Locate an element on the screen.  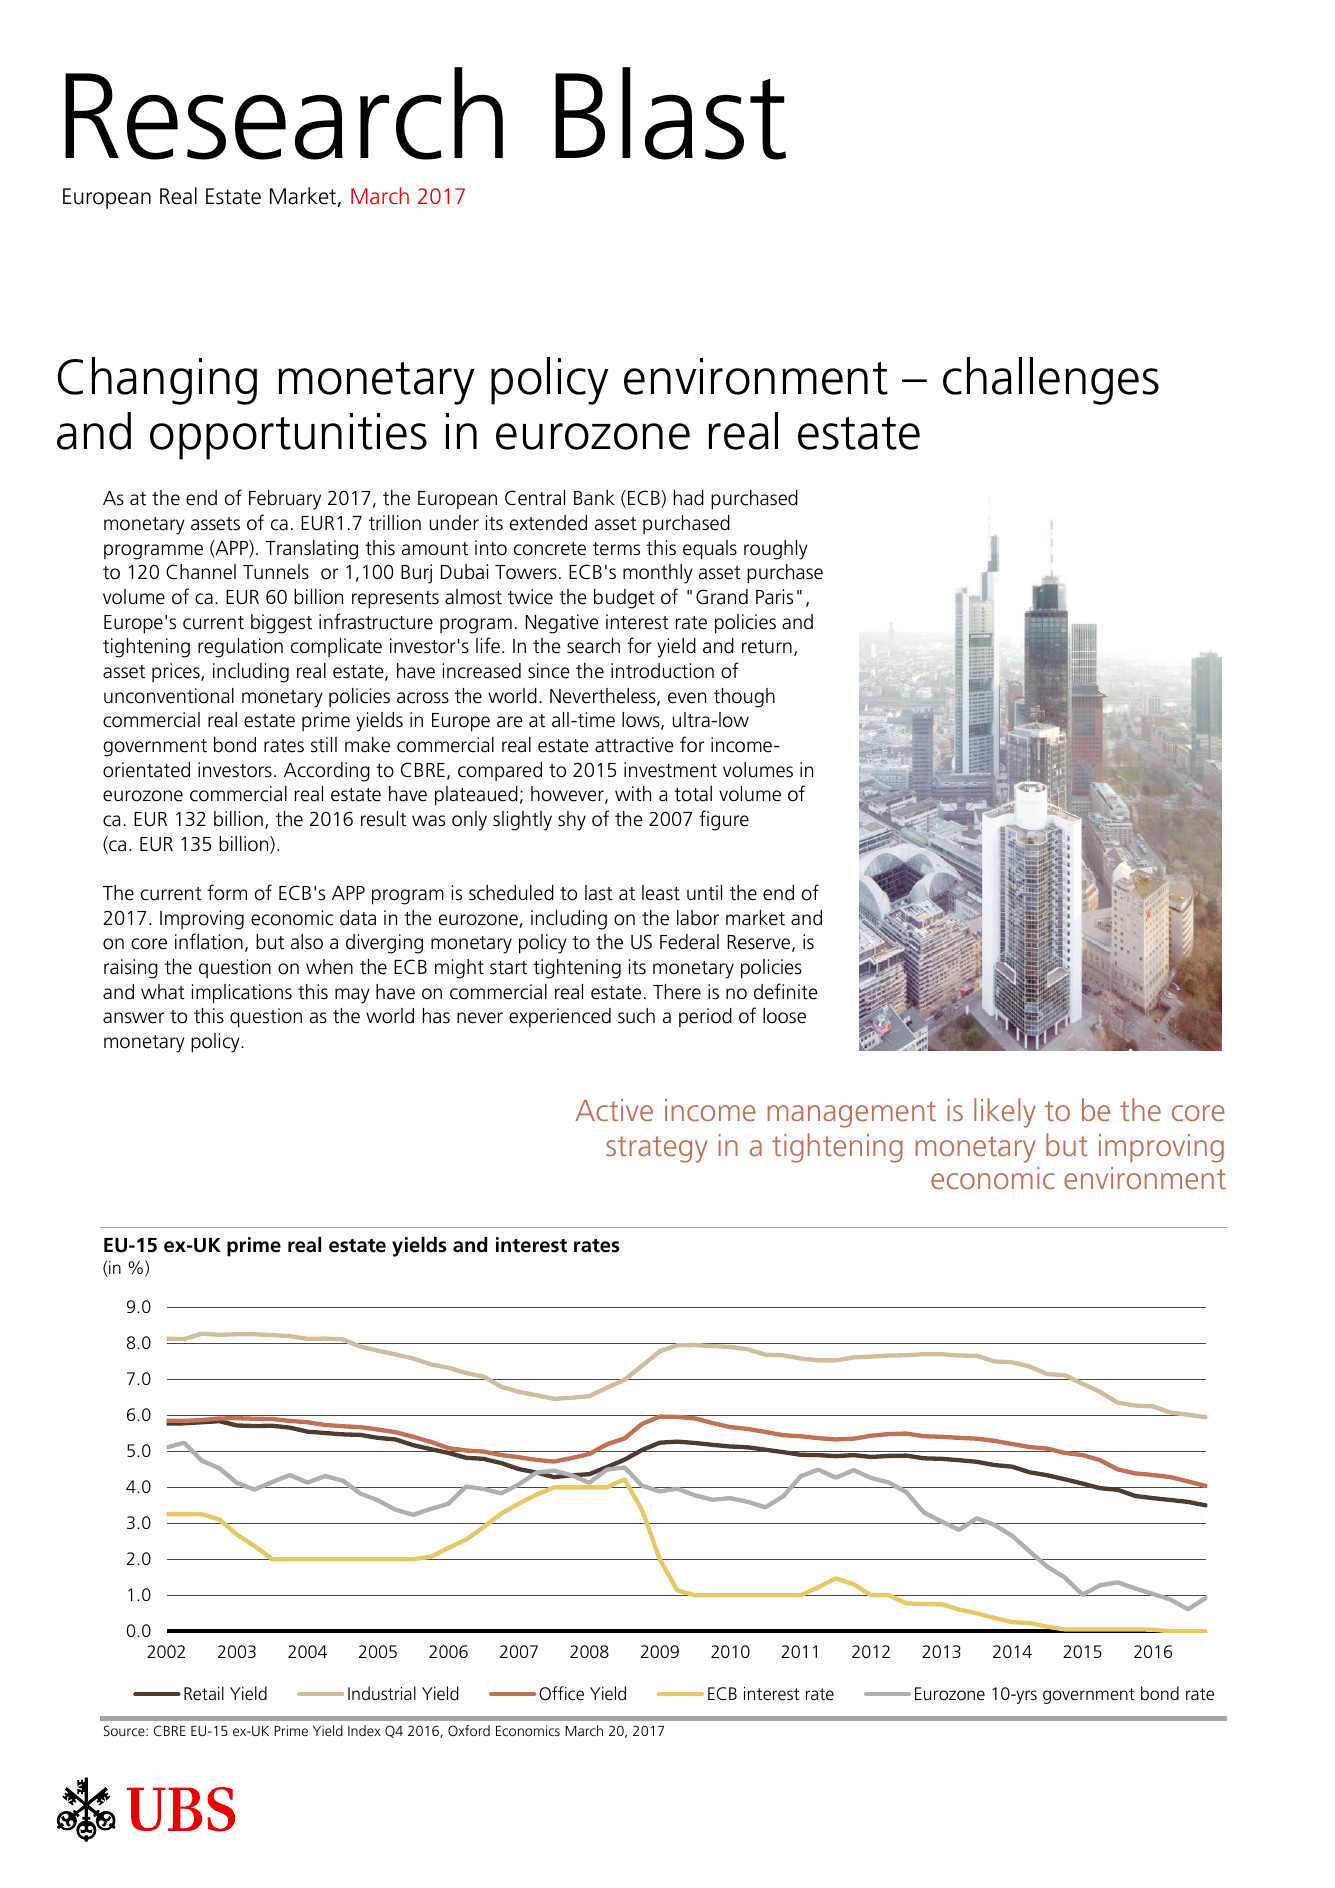
inflation is located at coordinates (209, 941).
